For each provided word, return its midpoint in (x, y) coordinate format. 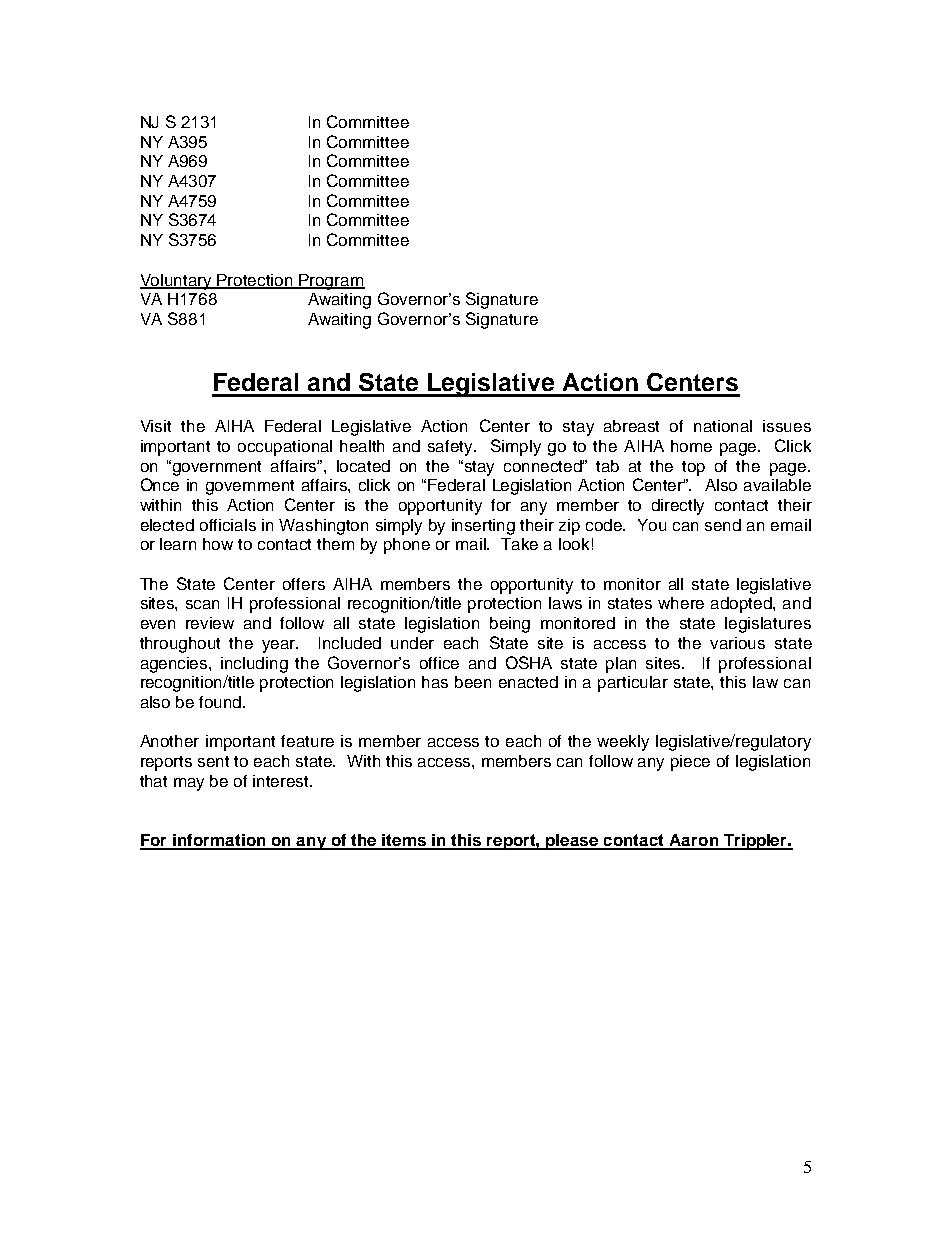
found (221, 702)
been (473, 682)
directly (678, 507)
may (189, 784)
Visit (156, 426)
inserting (483, 527)
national (723, 426)
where (681, 603)
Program (331, 282)
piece (690, 763)
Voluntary (177, 282)
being (510, 625)
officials (228, 525)
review (210, 623)
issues (787, 426)
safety (452, 448)
